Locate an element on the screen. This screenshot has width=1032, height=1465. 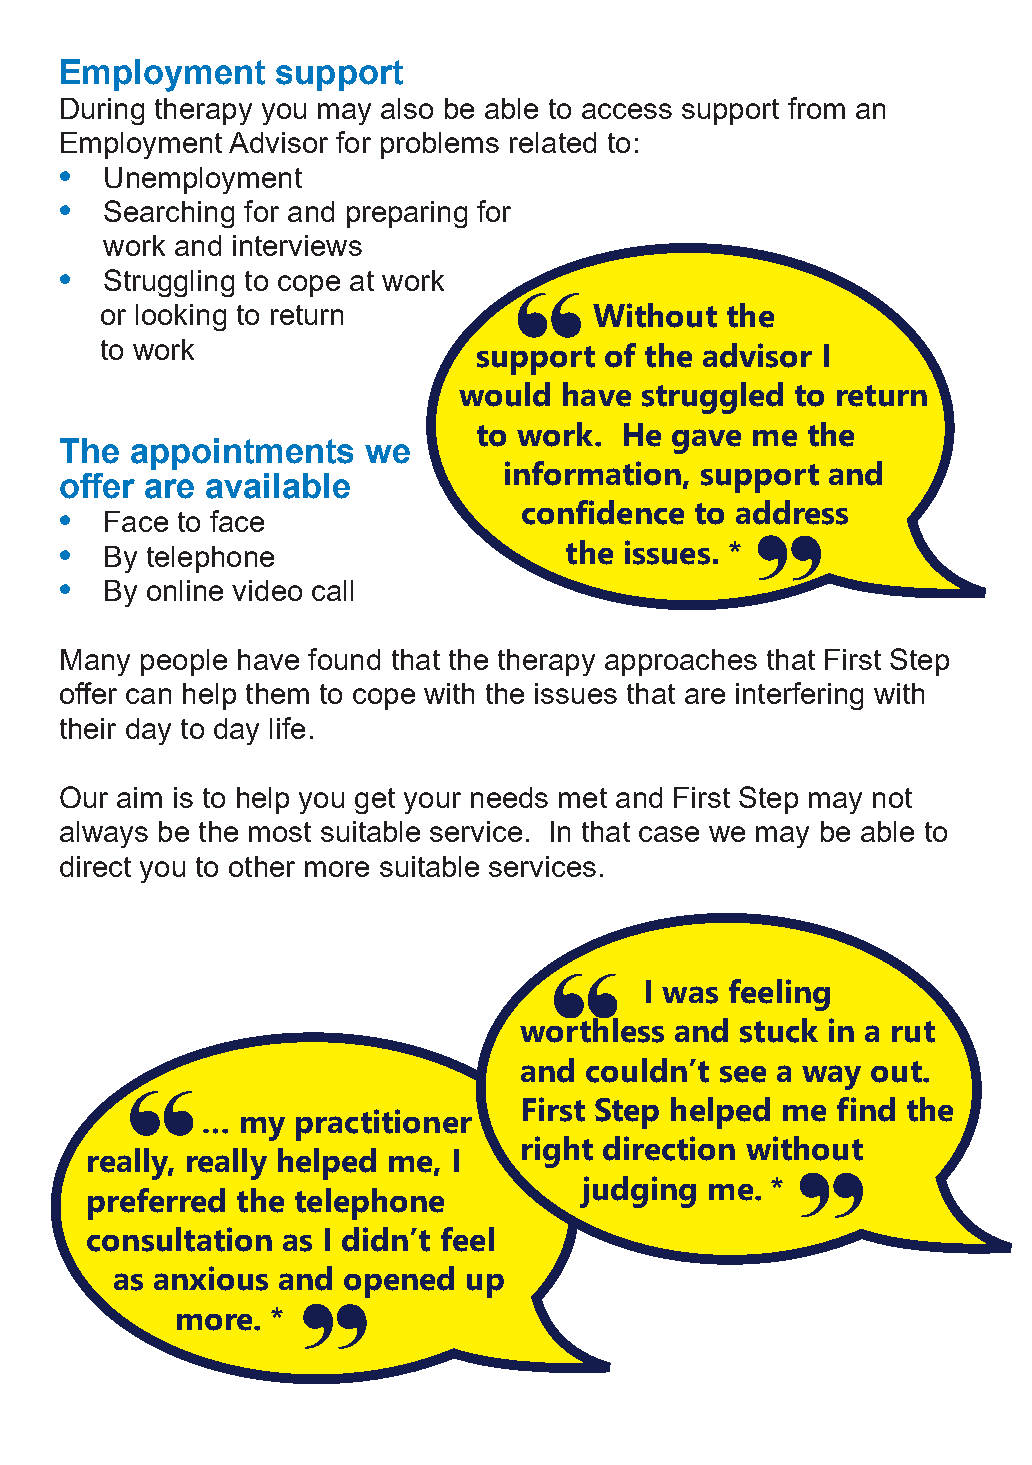
from is located at coordinates (816, 108).
